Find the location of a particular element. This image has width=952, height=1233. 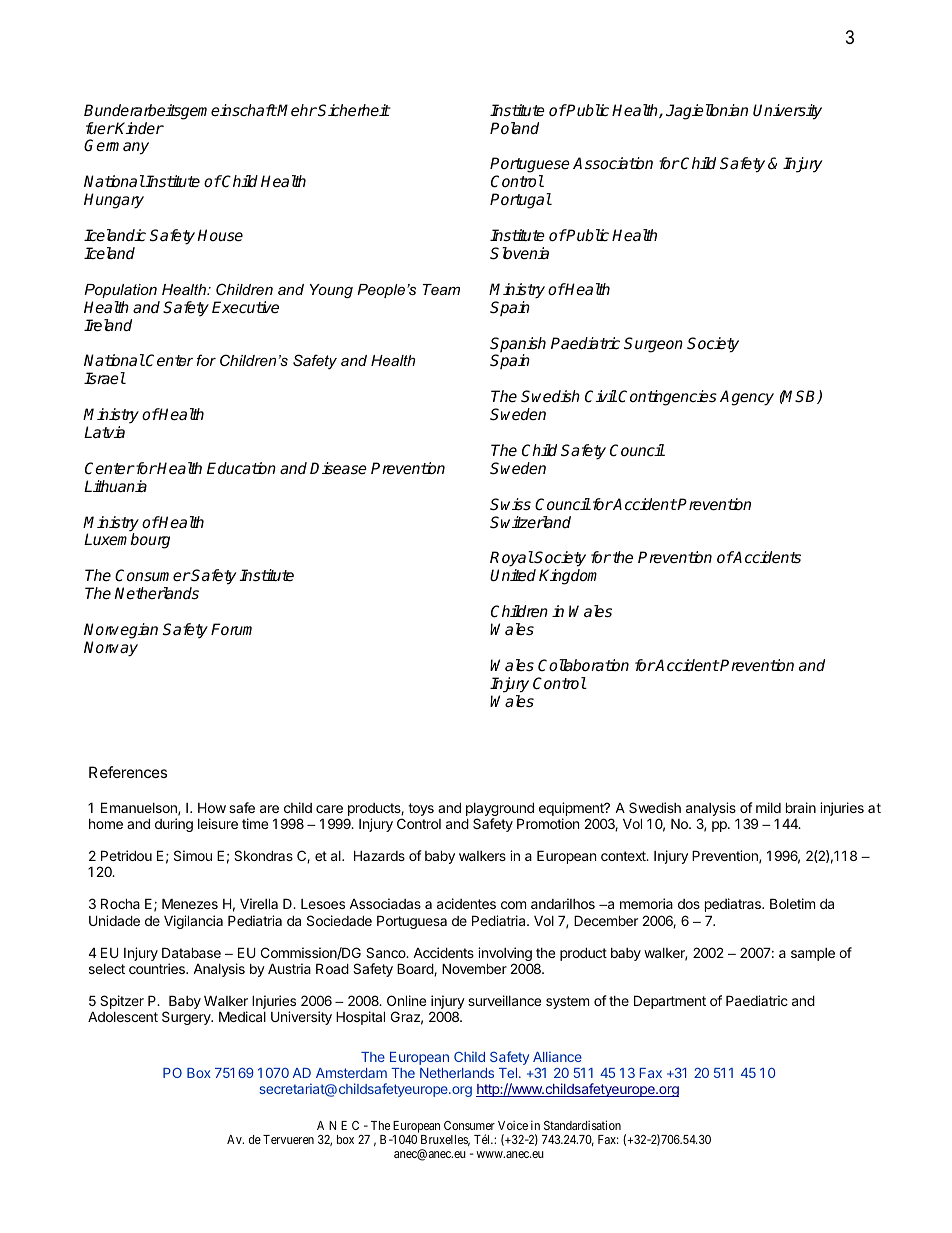

Collaboration is located at coordinates (583, 665).
